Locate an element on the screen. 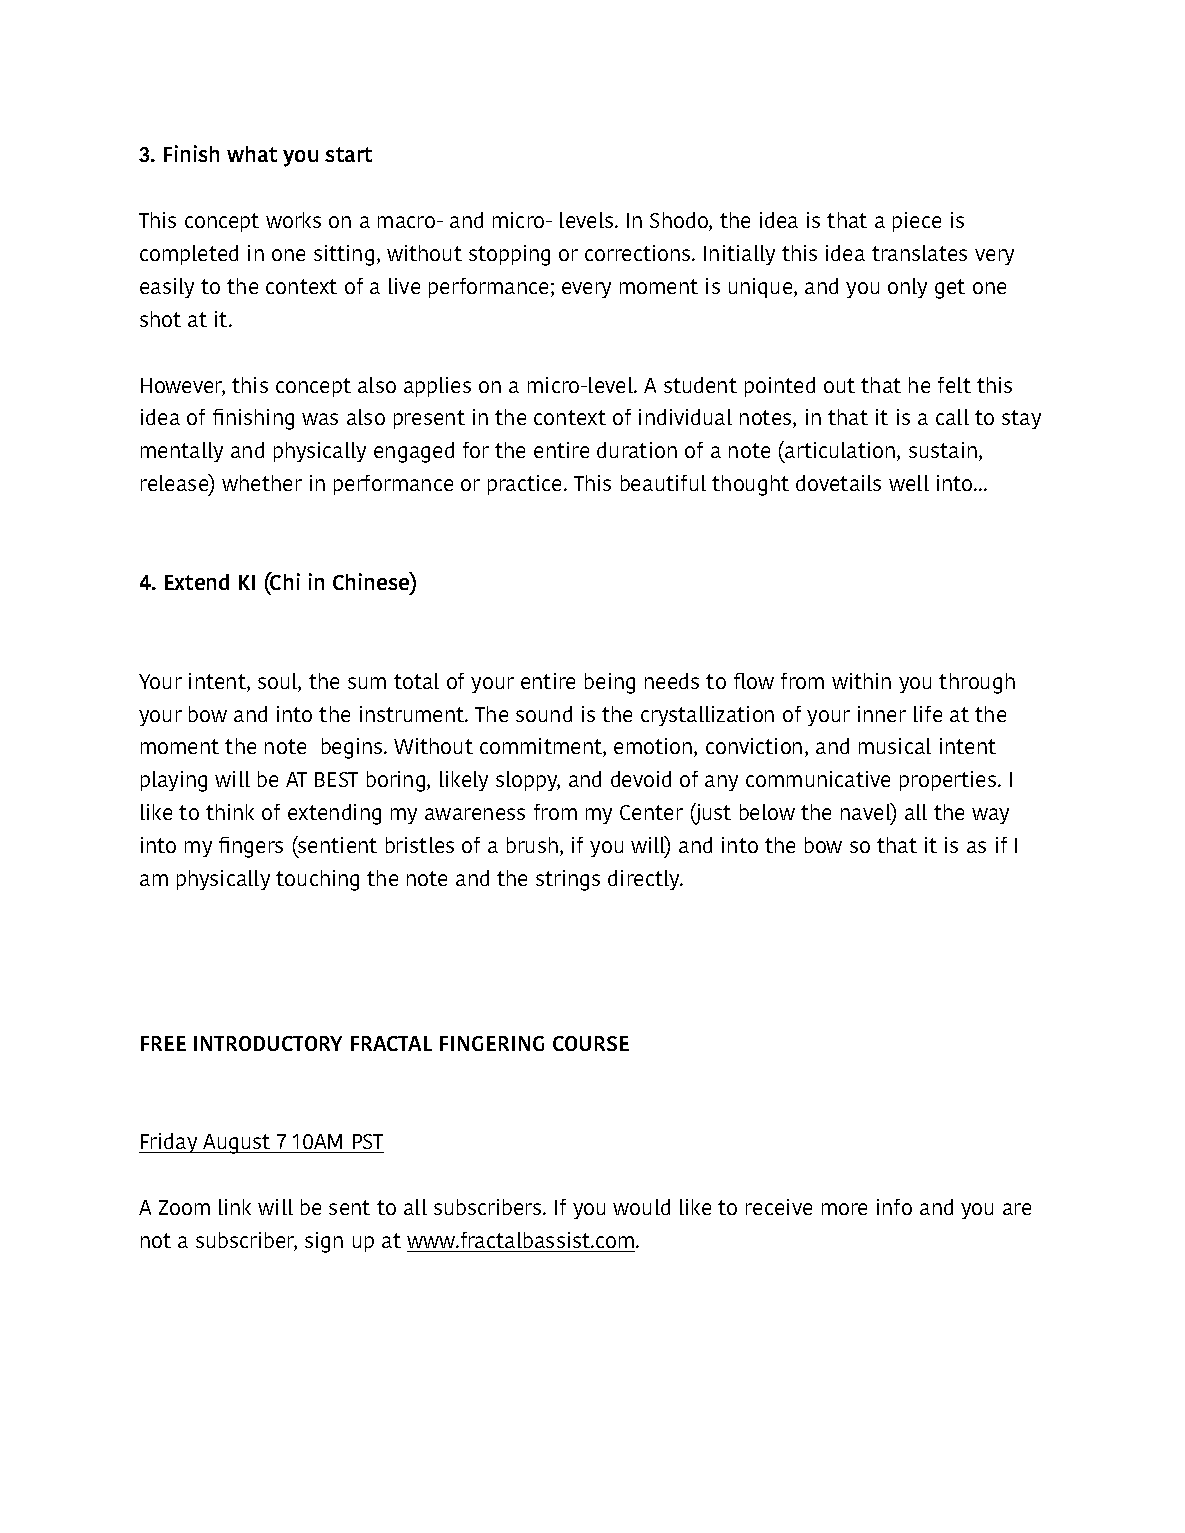 The image size is (1185, 1533). fingers is located at coordinates (251, 847).
